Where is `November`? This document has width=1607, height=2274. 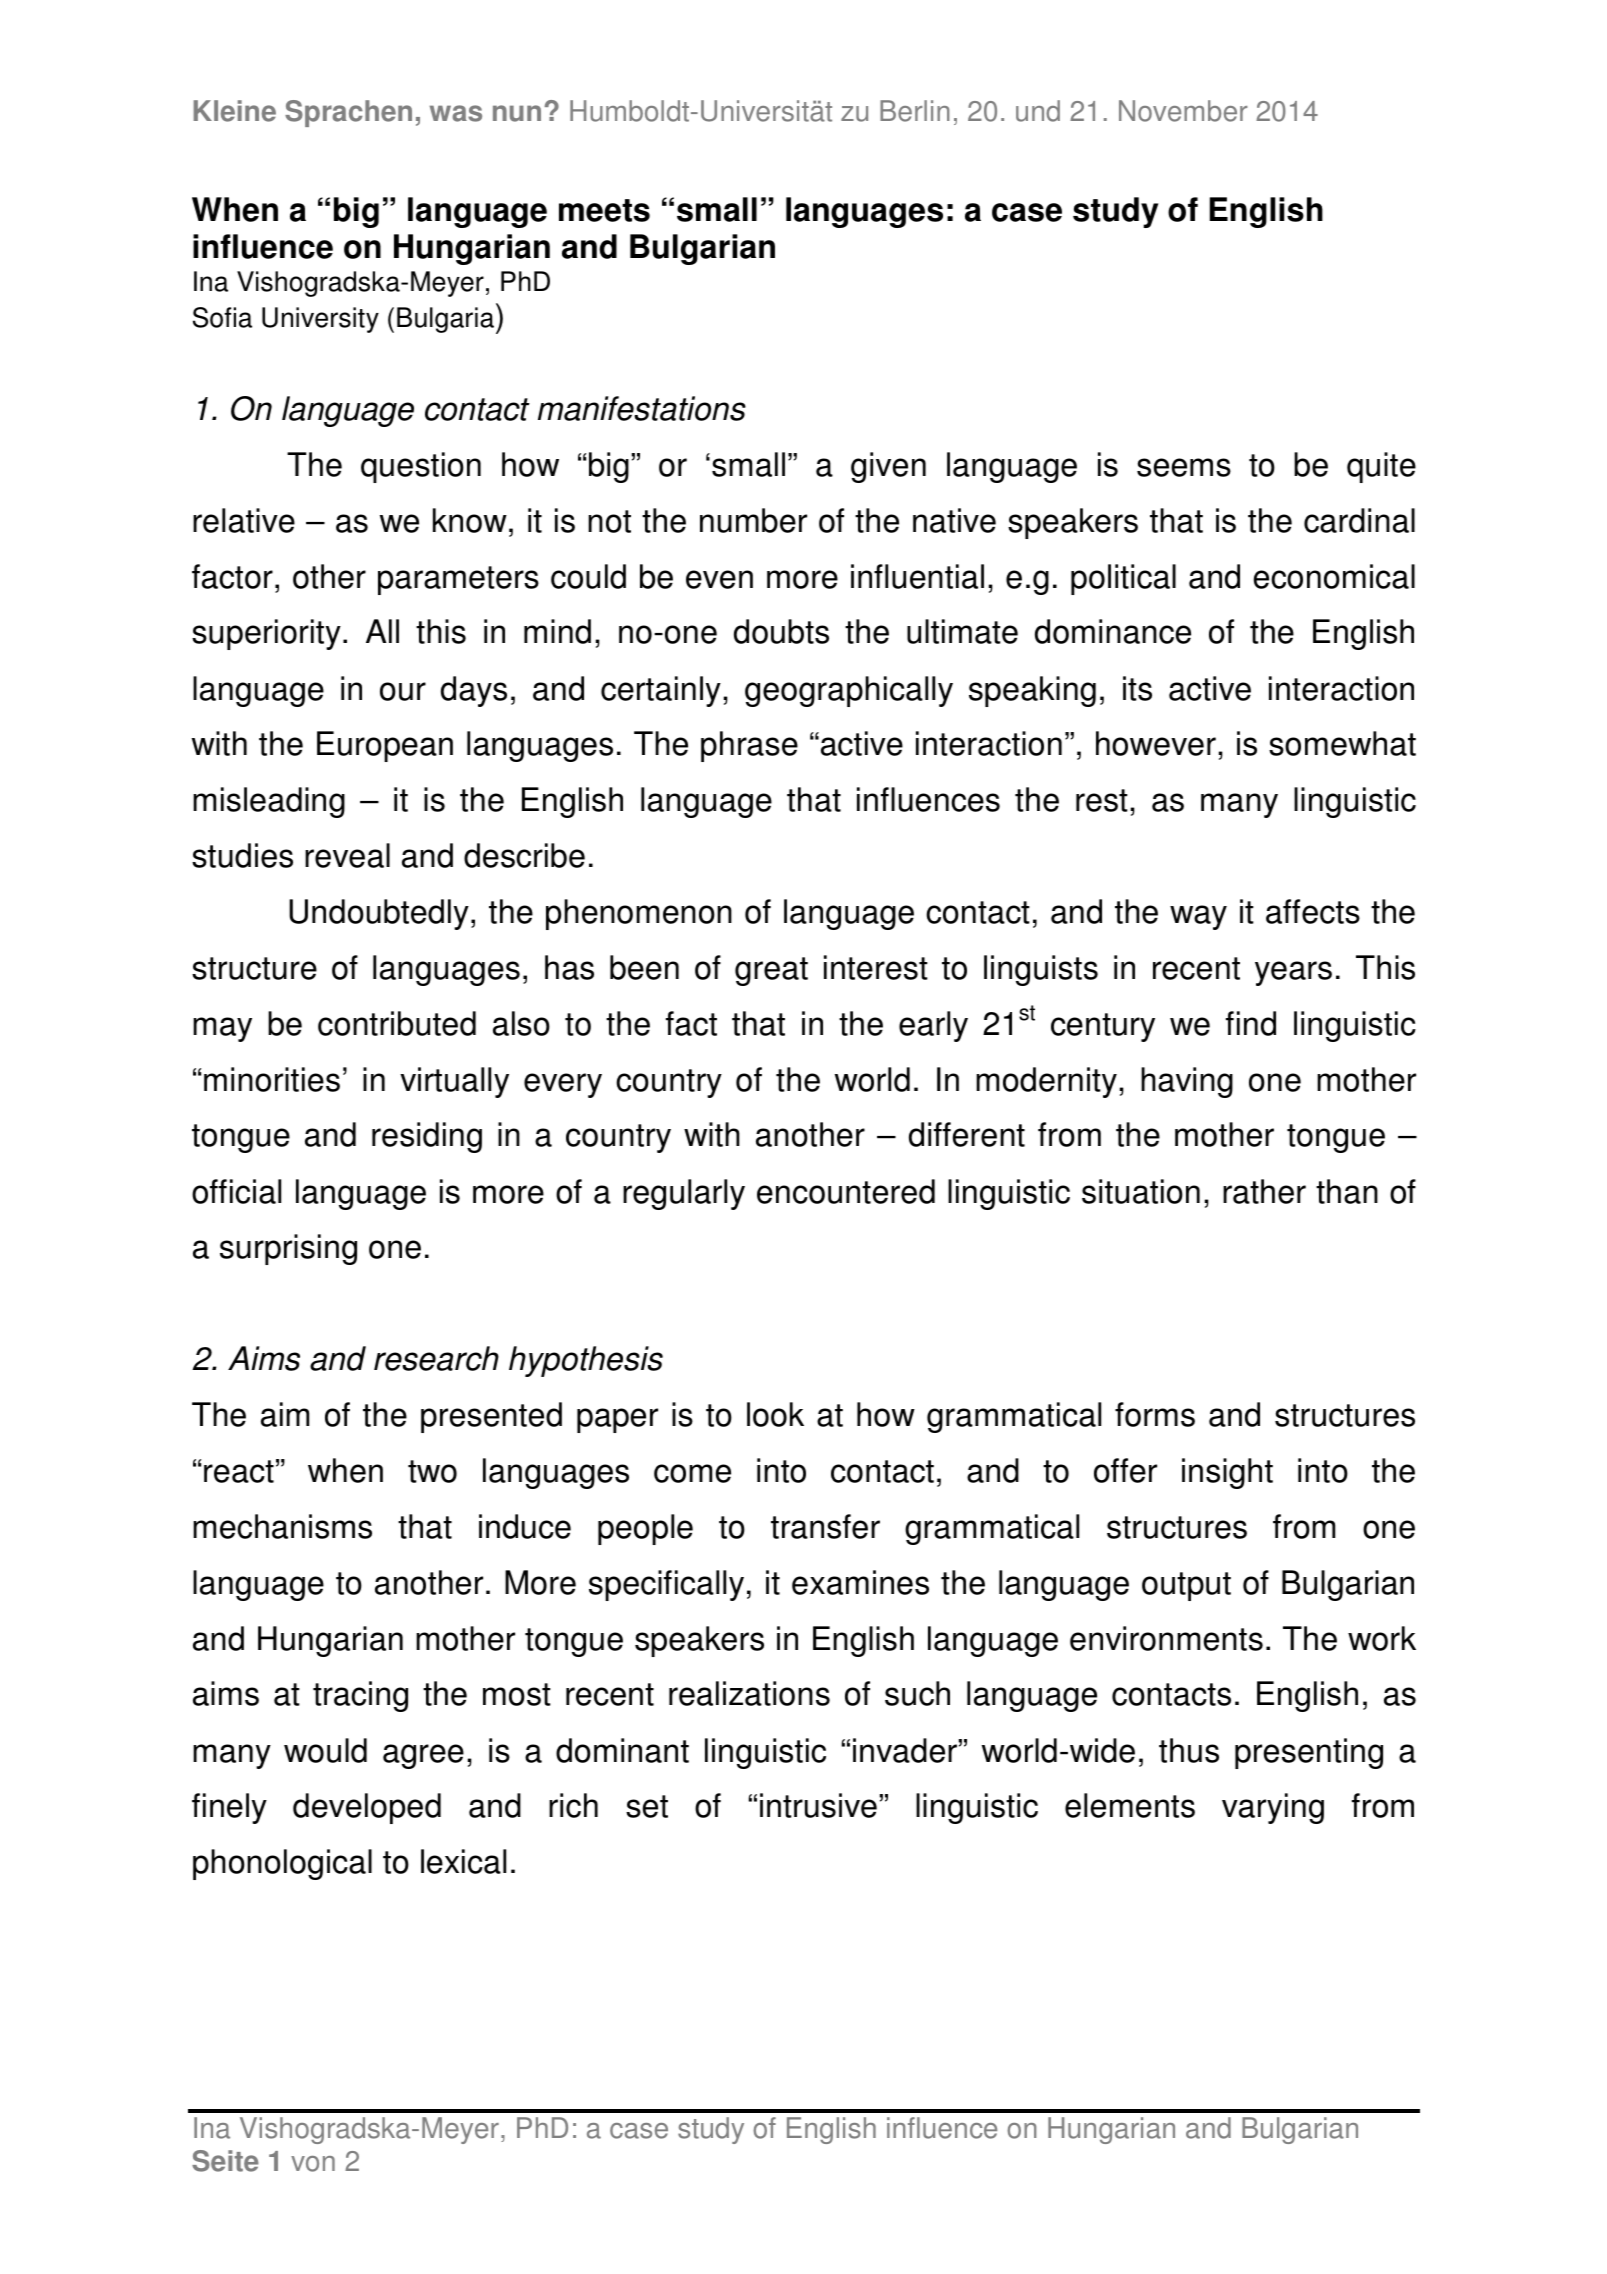 November is located at coordinates (1183, 111).
